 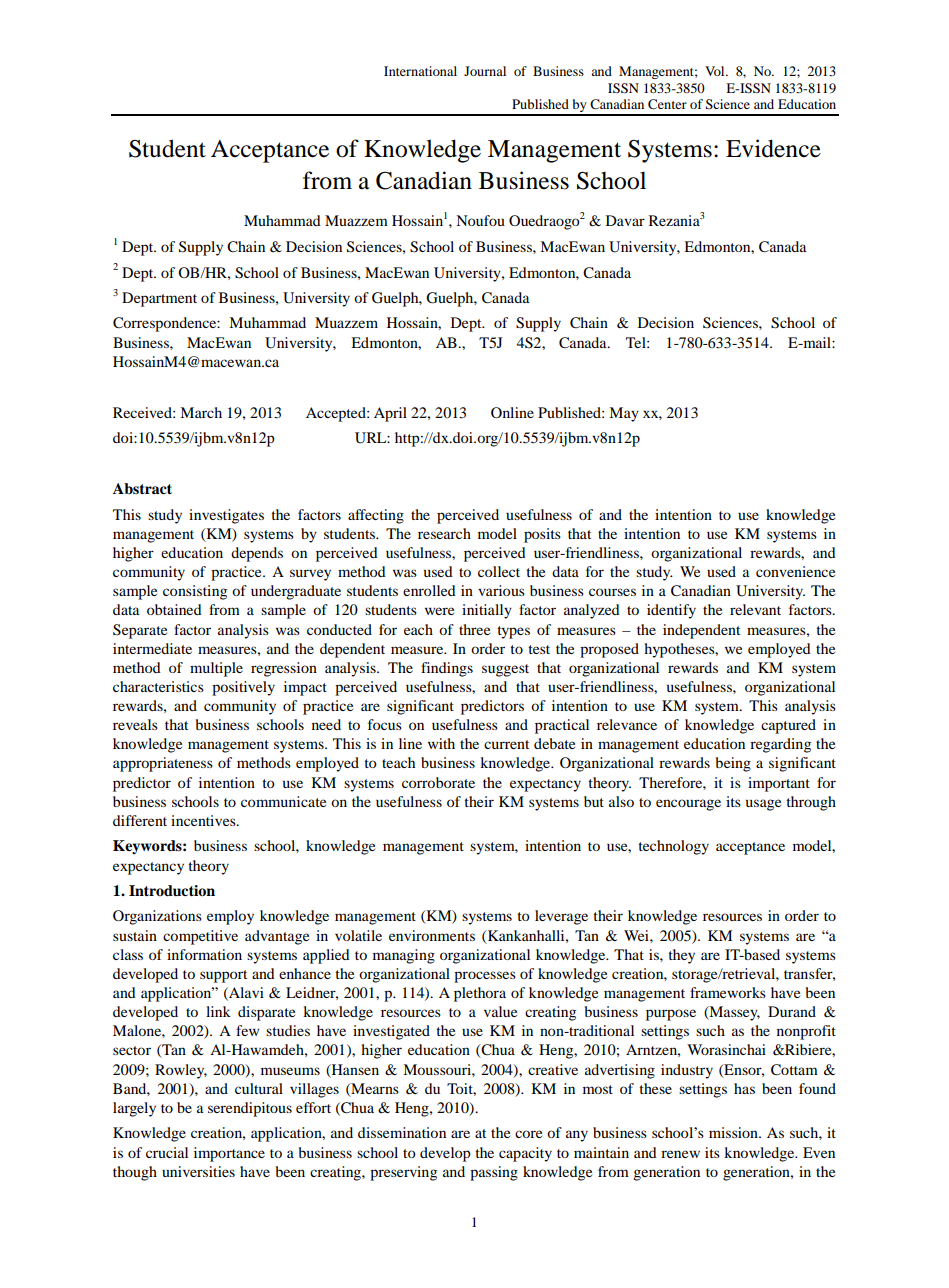 I want to click on importance, so click(x=229, y=1154).
